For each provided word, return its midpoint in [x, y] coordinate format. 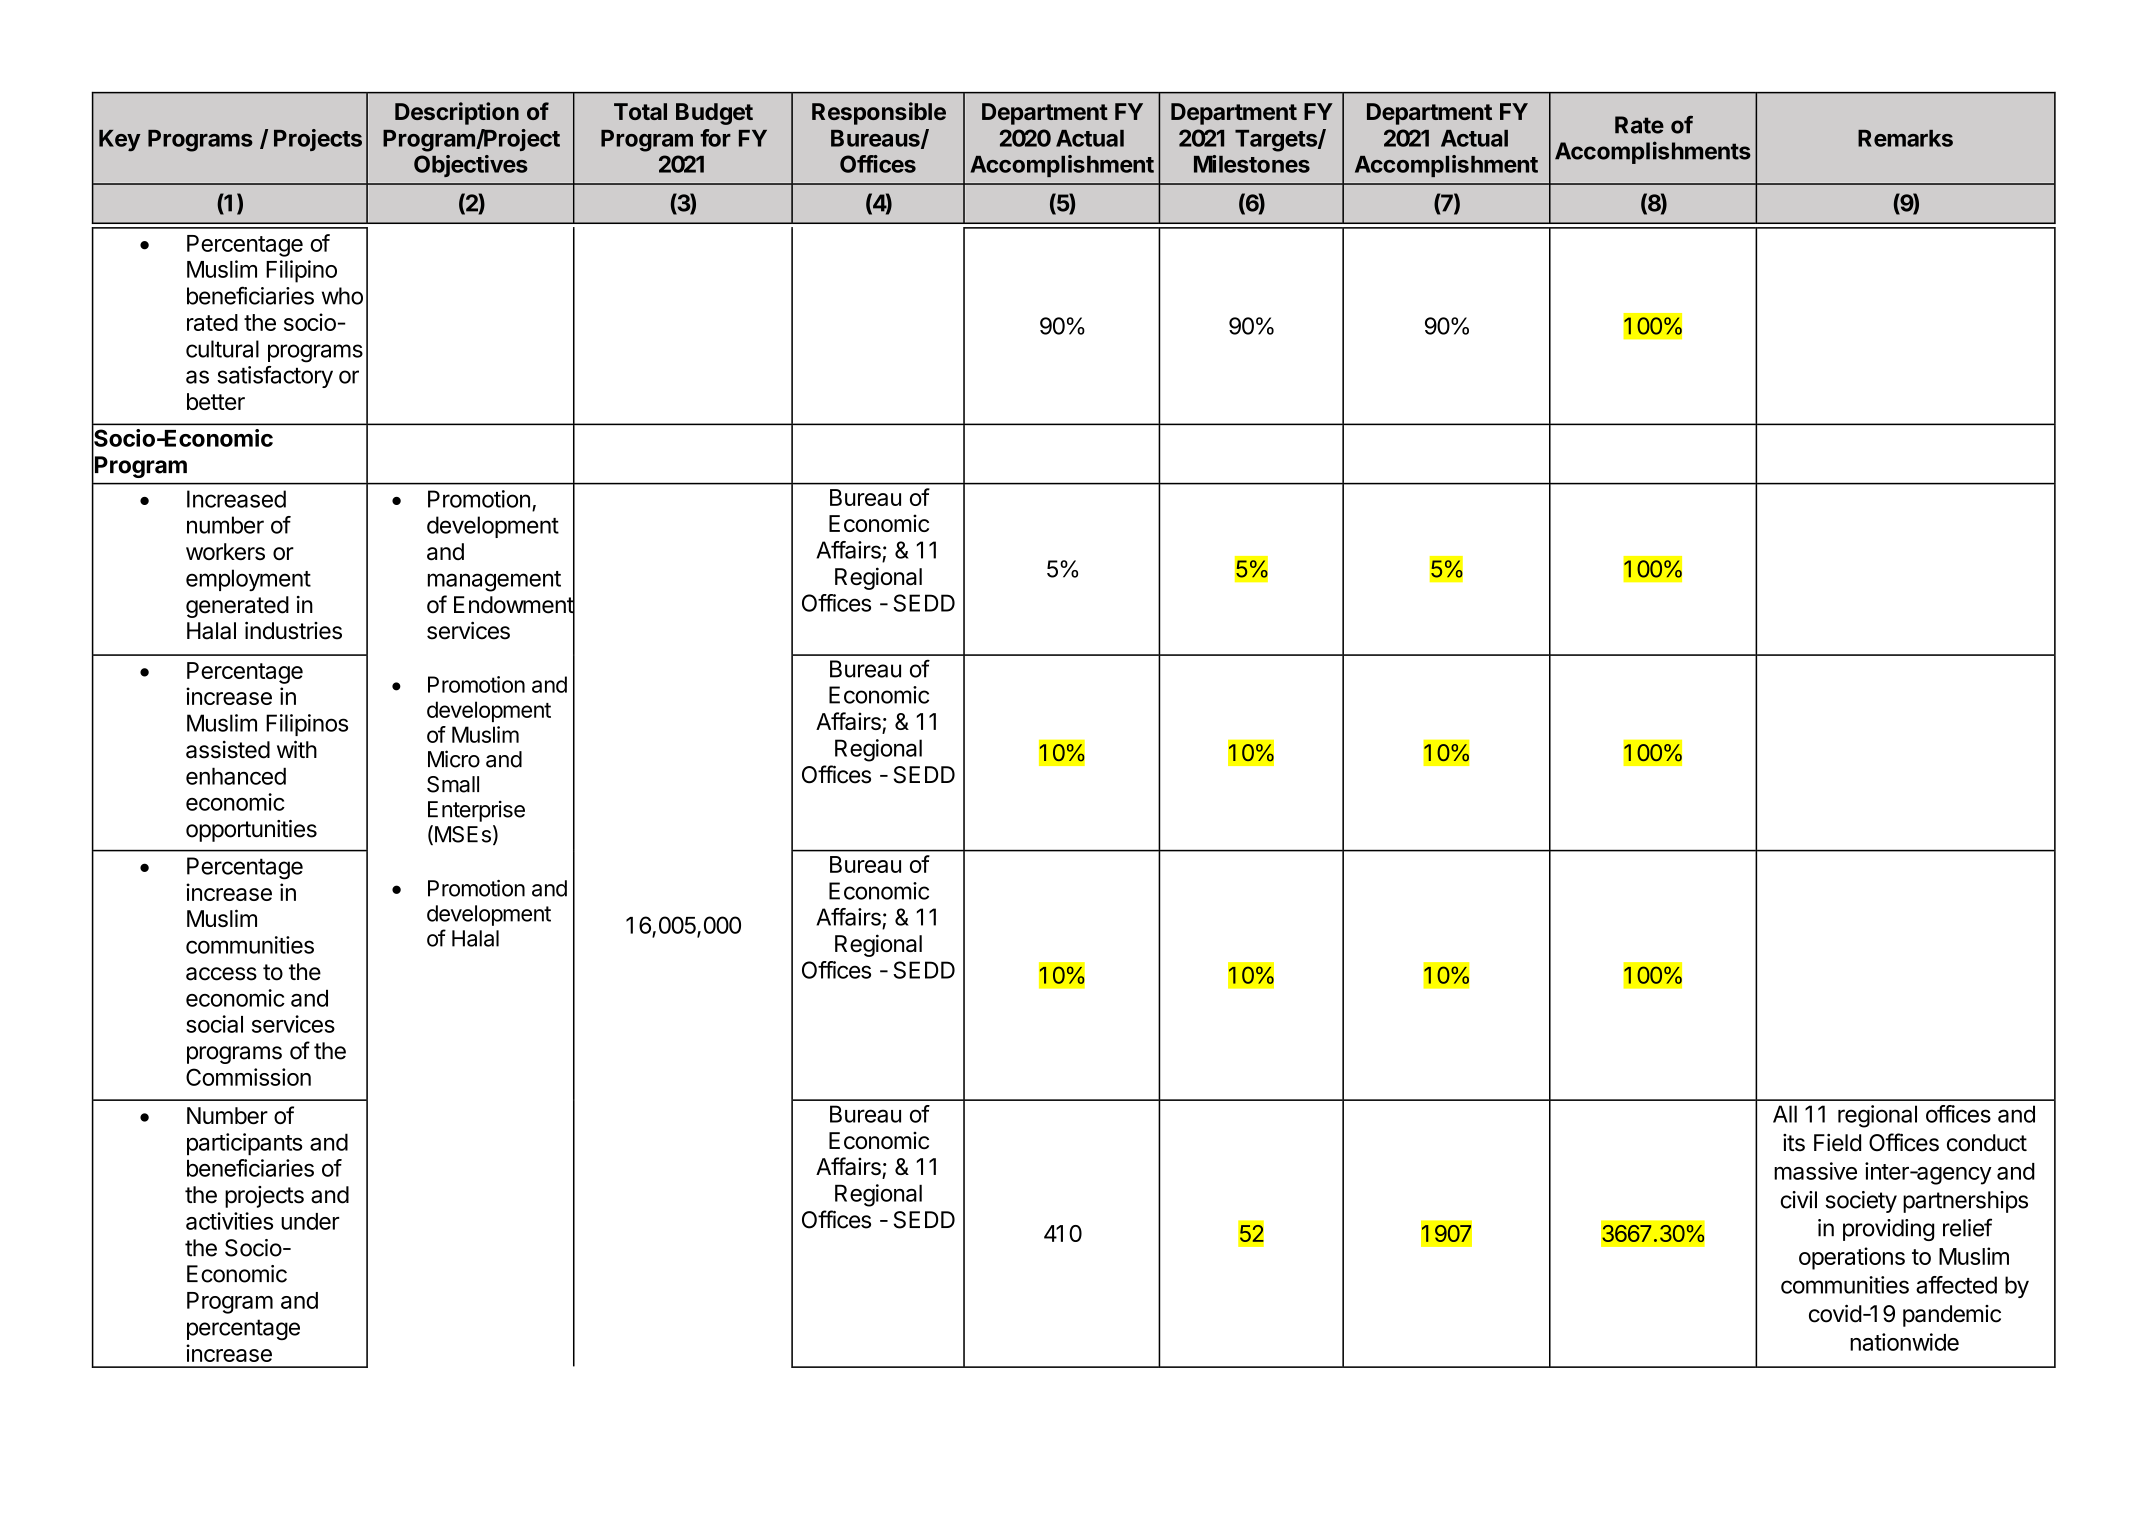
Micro [454, 759]
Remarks [1905, 138]
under [310, 1221]
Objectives [471, 166]
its [1794, 1143]
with [297, 749]
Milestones [1252, 164]
